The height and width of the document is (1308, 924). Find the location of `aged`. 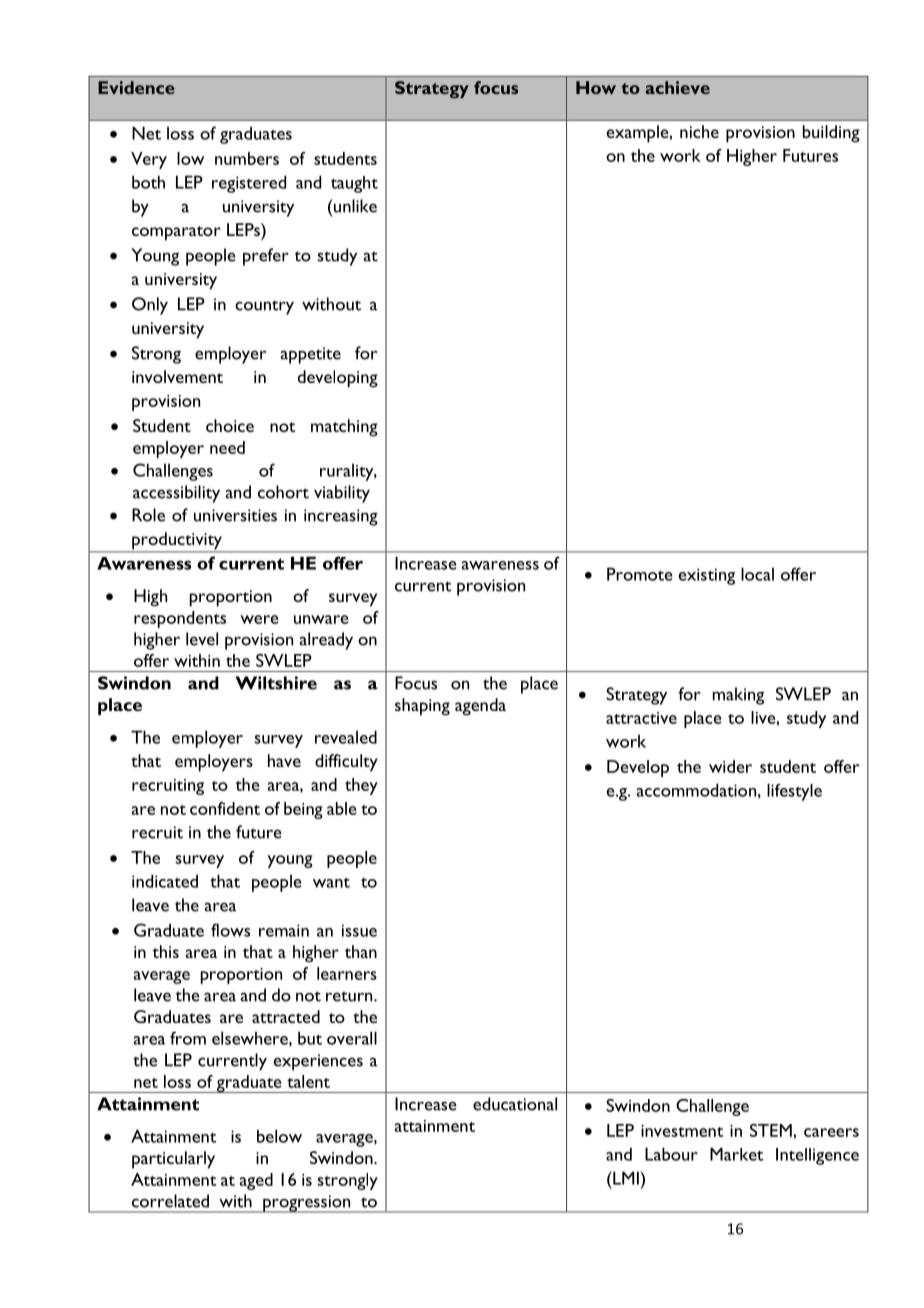

aged is located at coordinates (256, 1181).
